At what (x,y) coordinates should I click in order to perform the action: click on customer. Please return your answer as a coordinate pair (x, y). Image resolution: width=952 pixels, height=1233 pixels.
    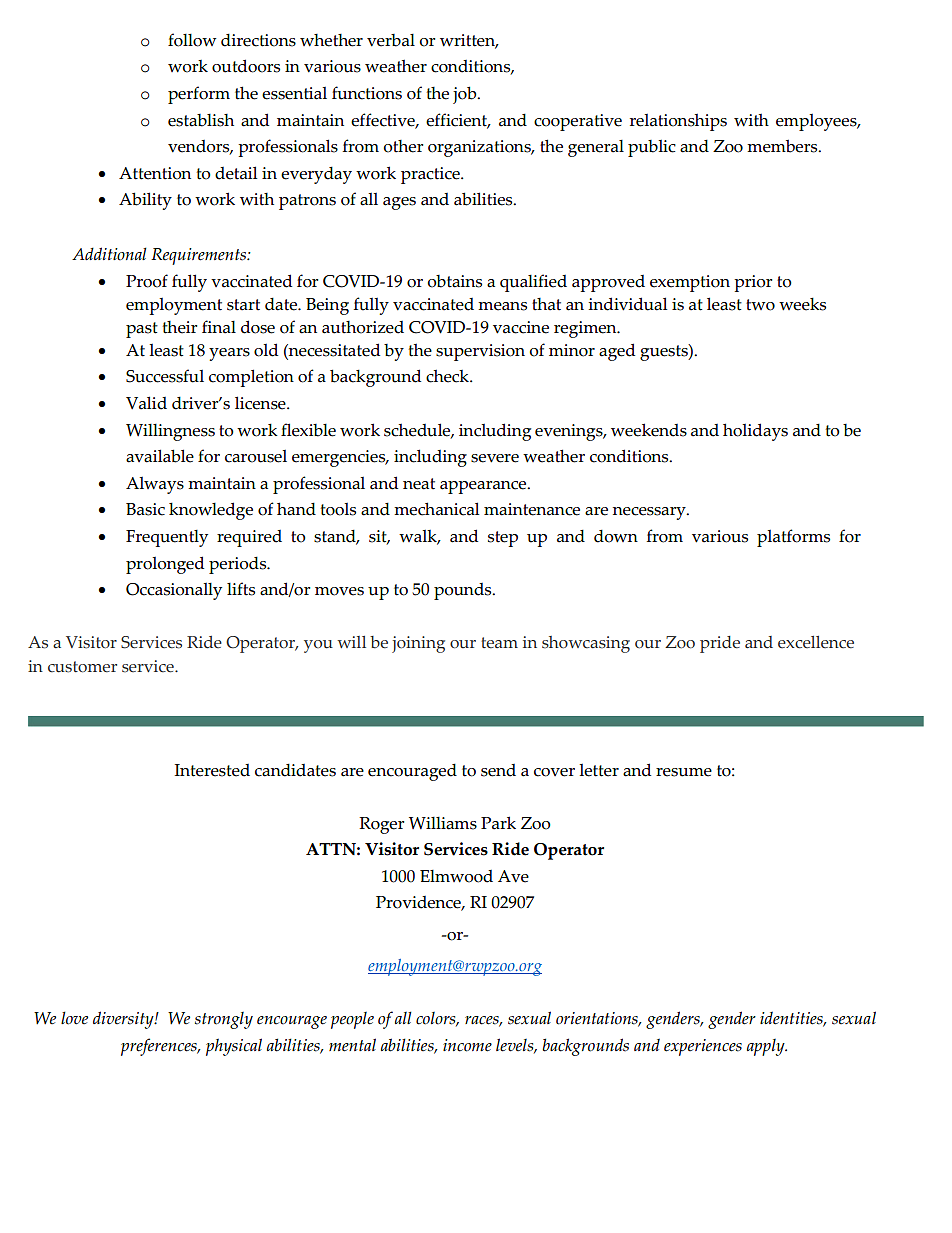
    Looking at the image, I should click on (82, 667).
